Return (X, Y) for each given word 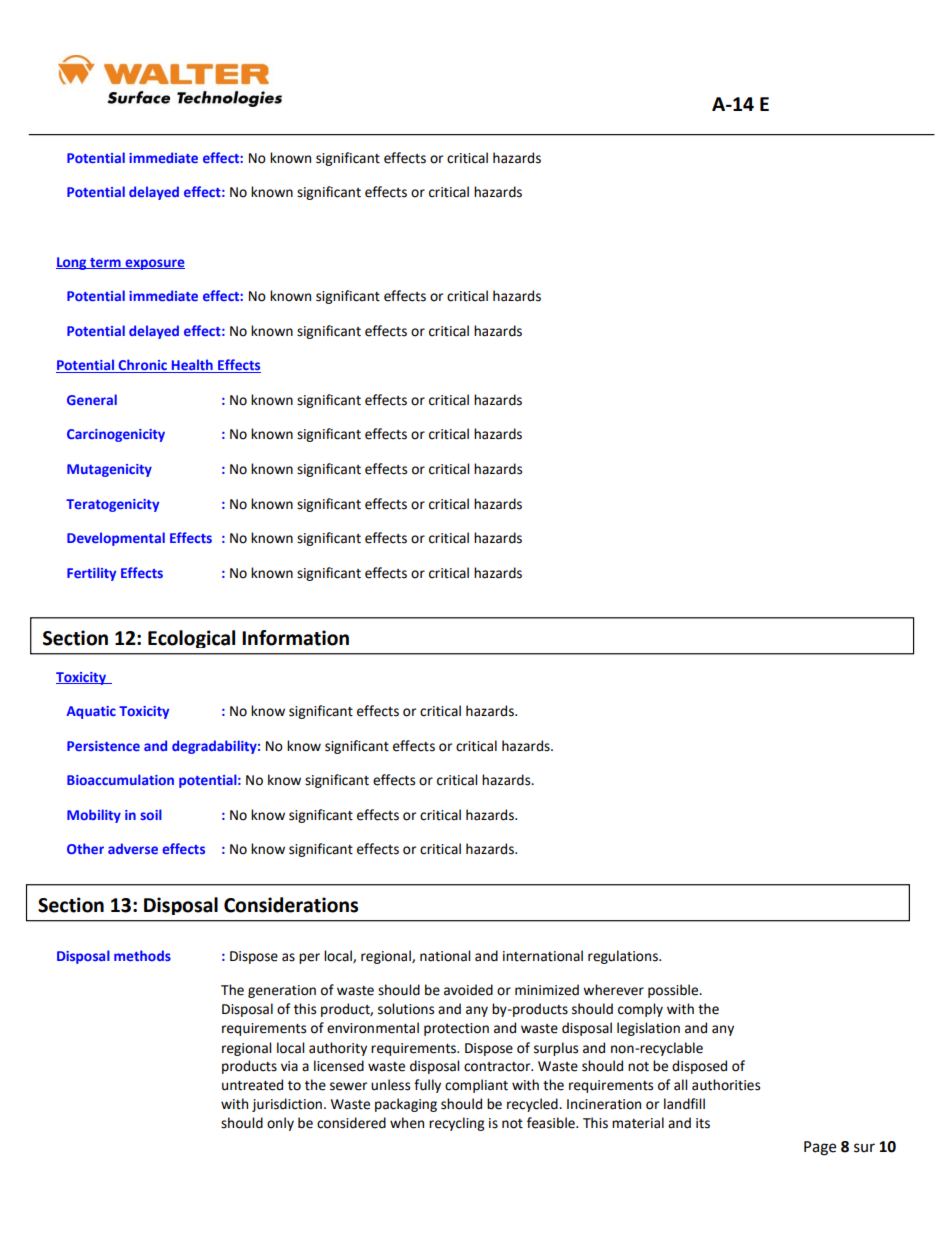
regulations (624, 957)
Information (295, 638)
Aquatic (91, 712)
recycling (456, 1124)
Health (192, 366)
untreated (252, 1085)
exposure (154, 264)
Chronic (142, 366)
